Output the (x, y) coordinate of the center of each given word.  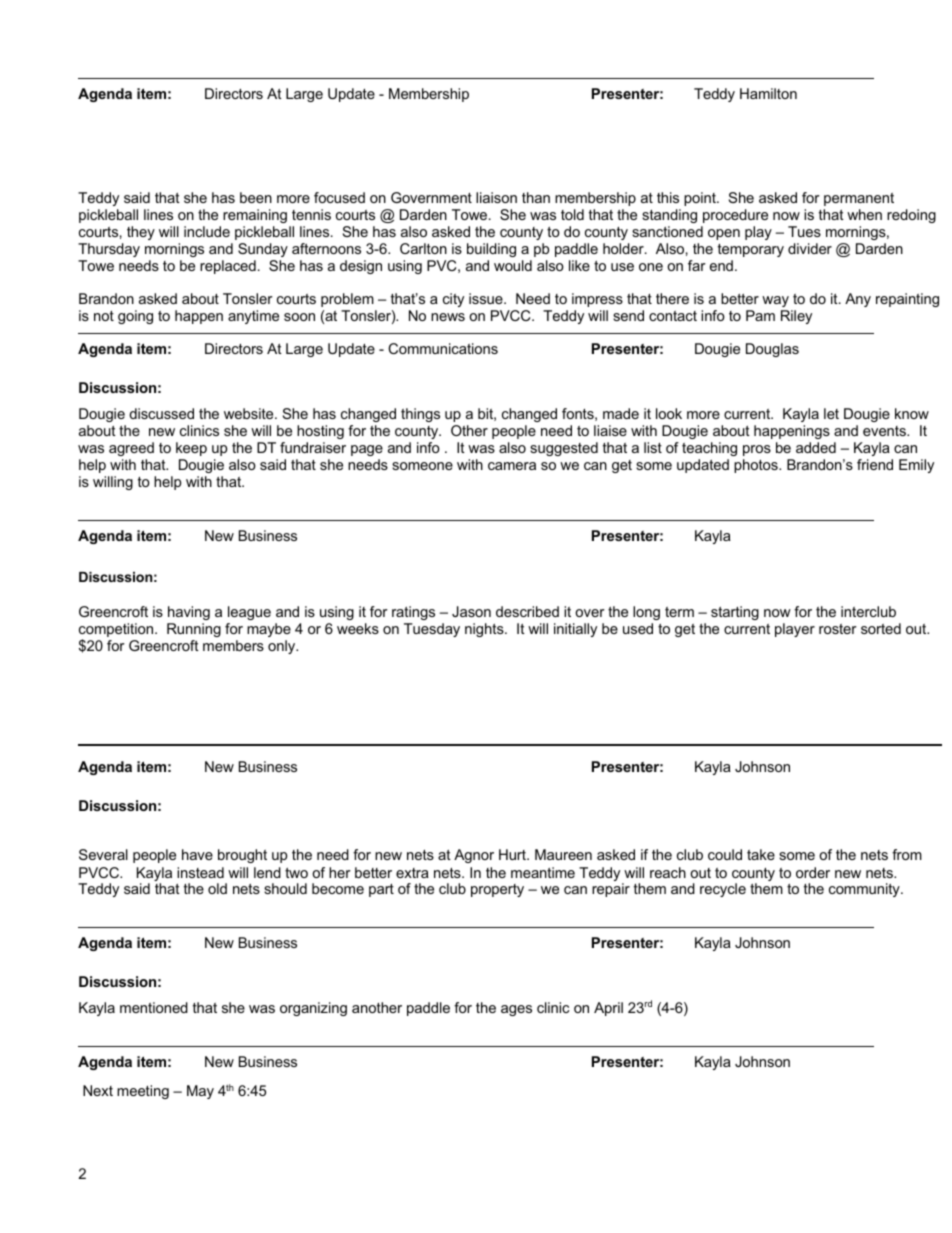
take (761, 854)
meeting (143, 1092)
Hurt (513, 854)
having (189, 613)
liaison (496, 197)
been (256, 197)
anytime (253, 317)
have (197, 854)
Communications (443, 348)
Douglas (772, 350)
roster (838, 629)
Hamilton (768, 93)
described (527, 611)
